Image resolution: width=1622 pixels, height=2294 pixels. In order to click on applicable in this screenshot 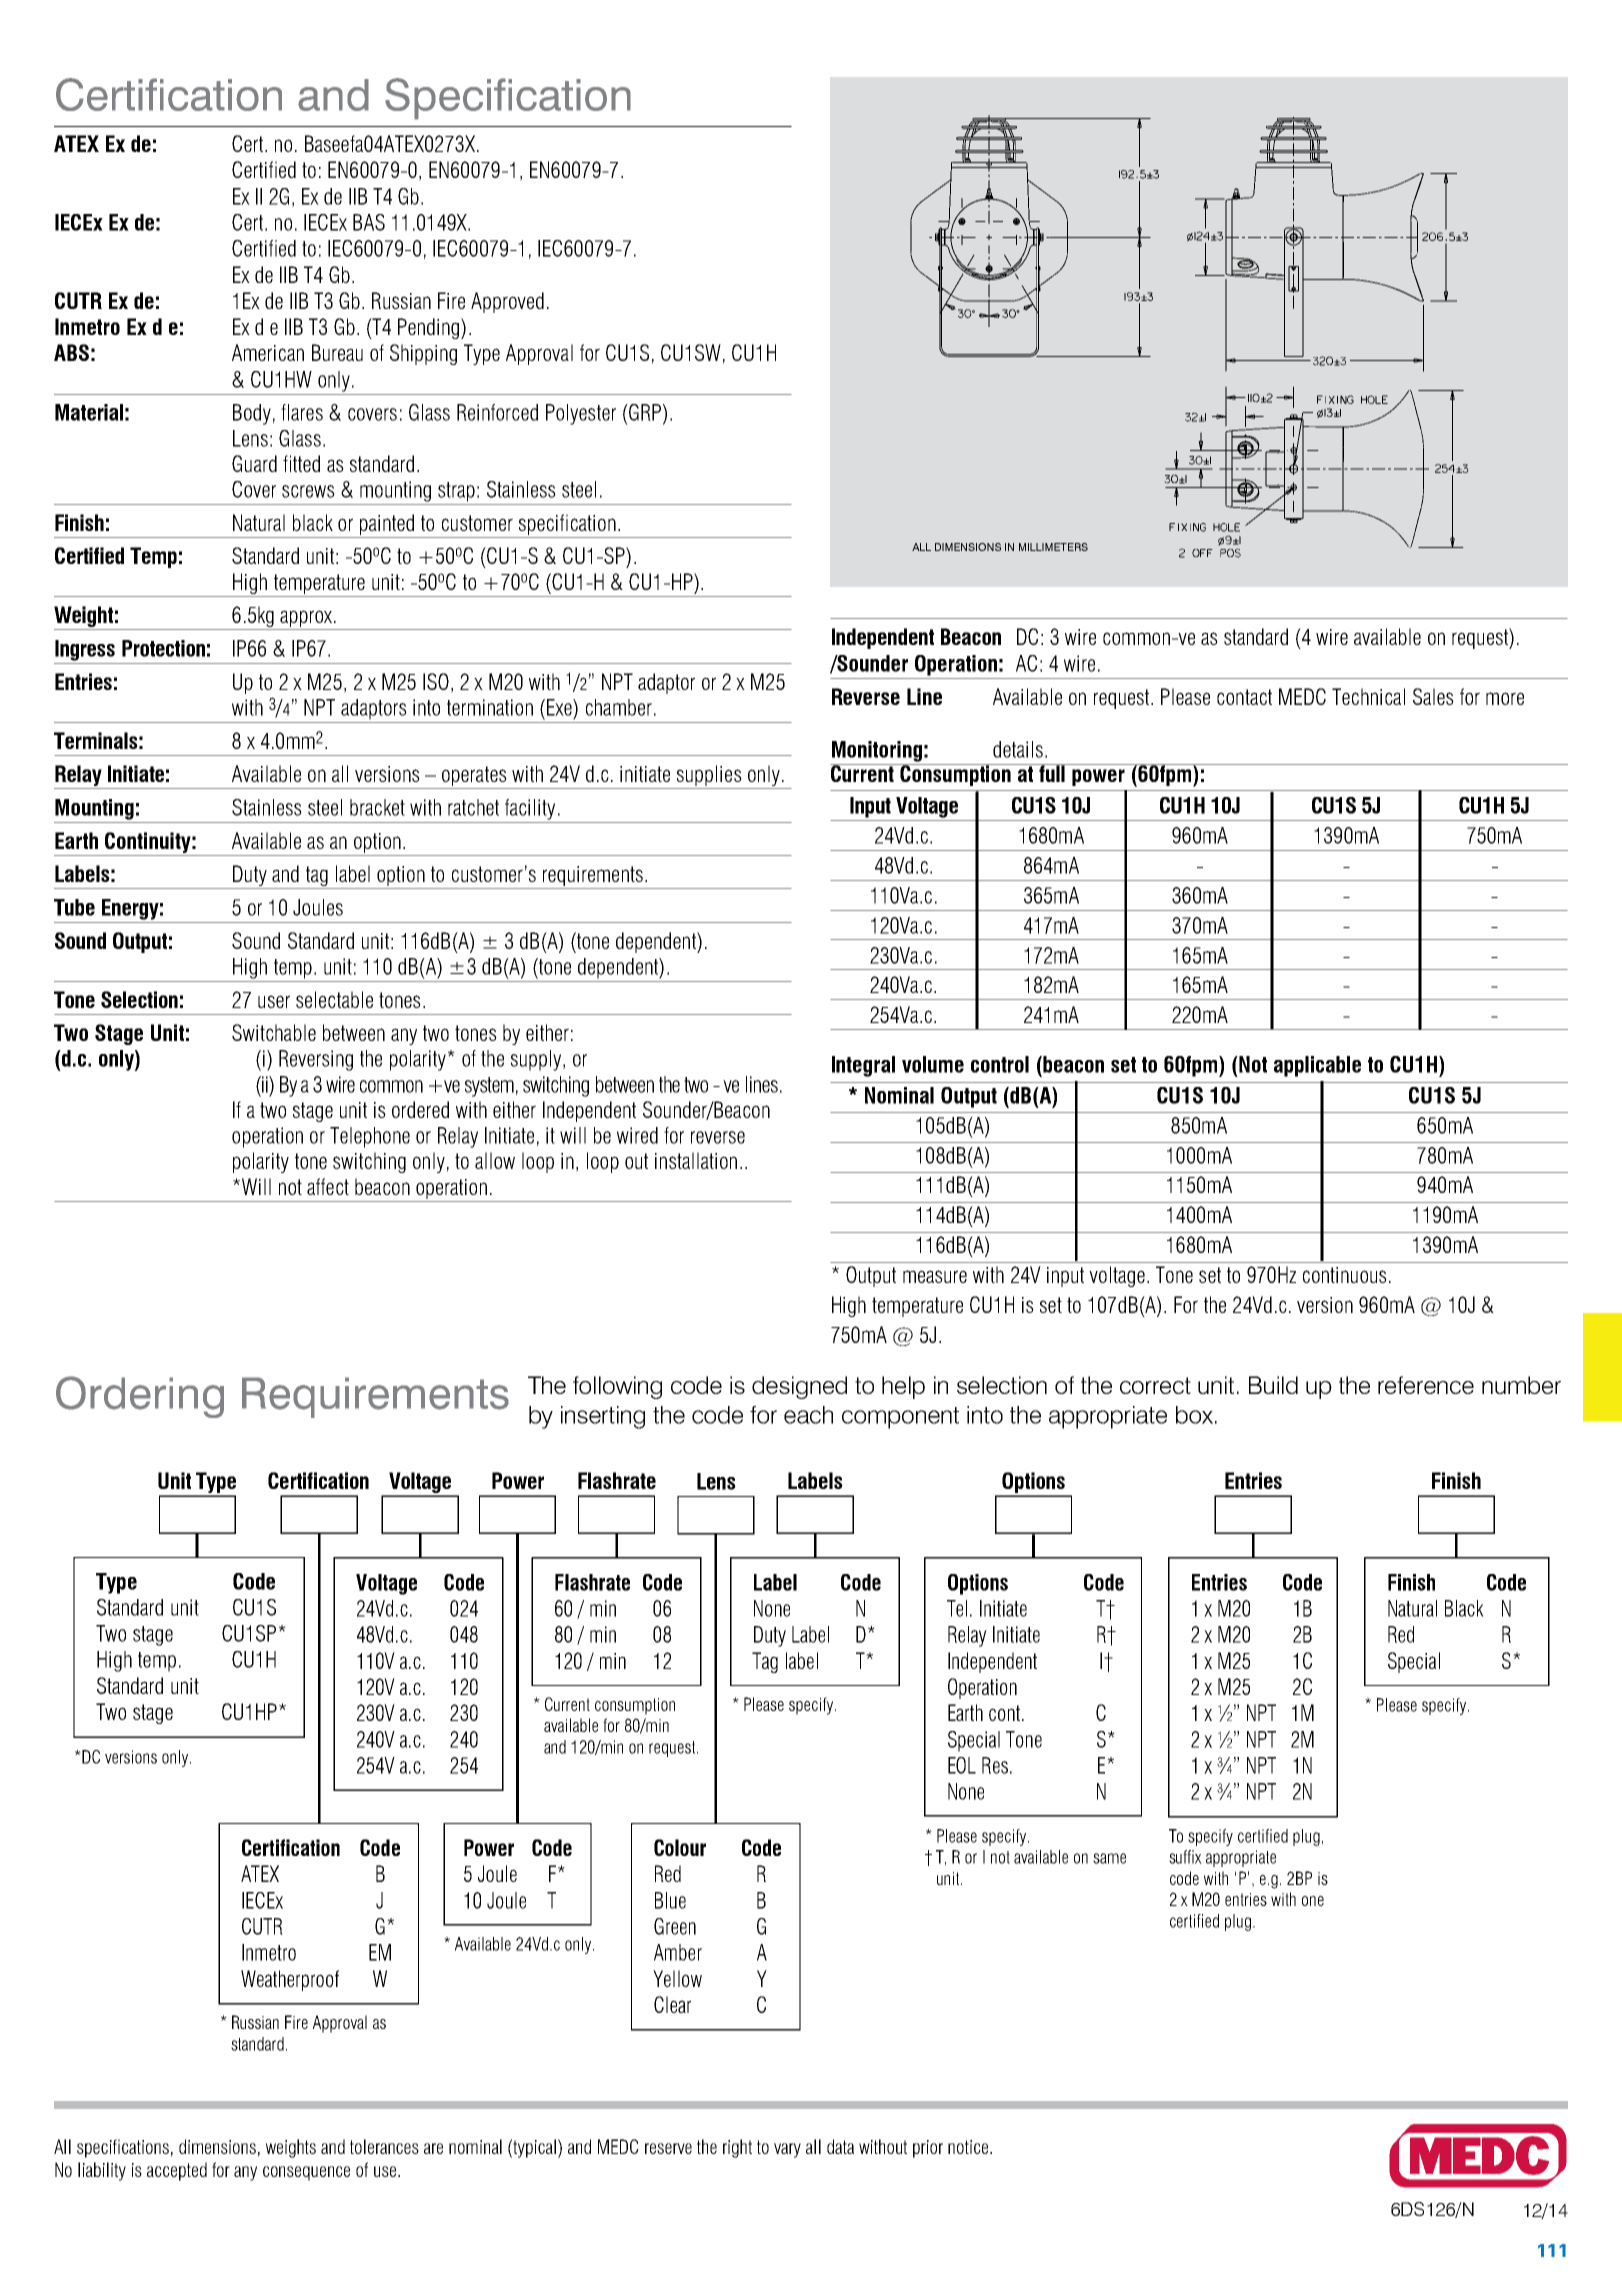, I will do `click(1317, 1066)`.
